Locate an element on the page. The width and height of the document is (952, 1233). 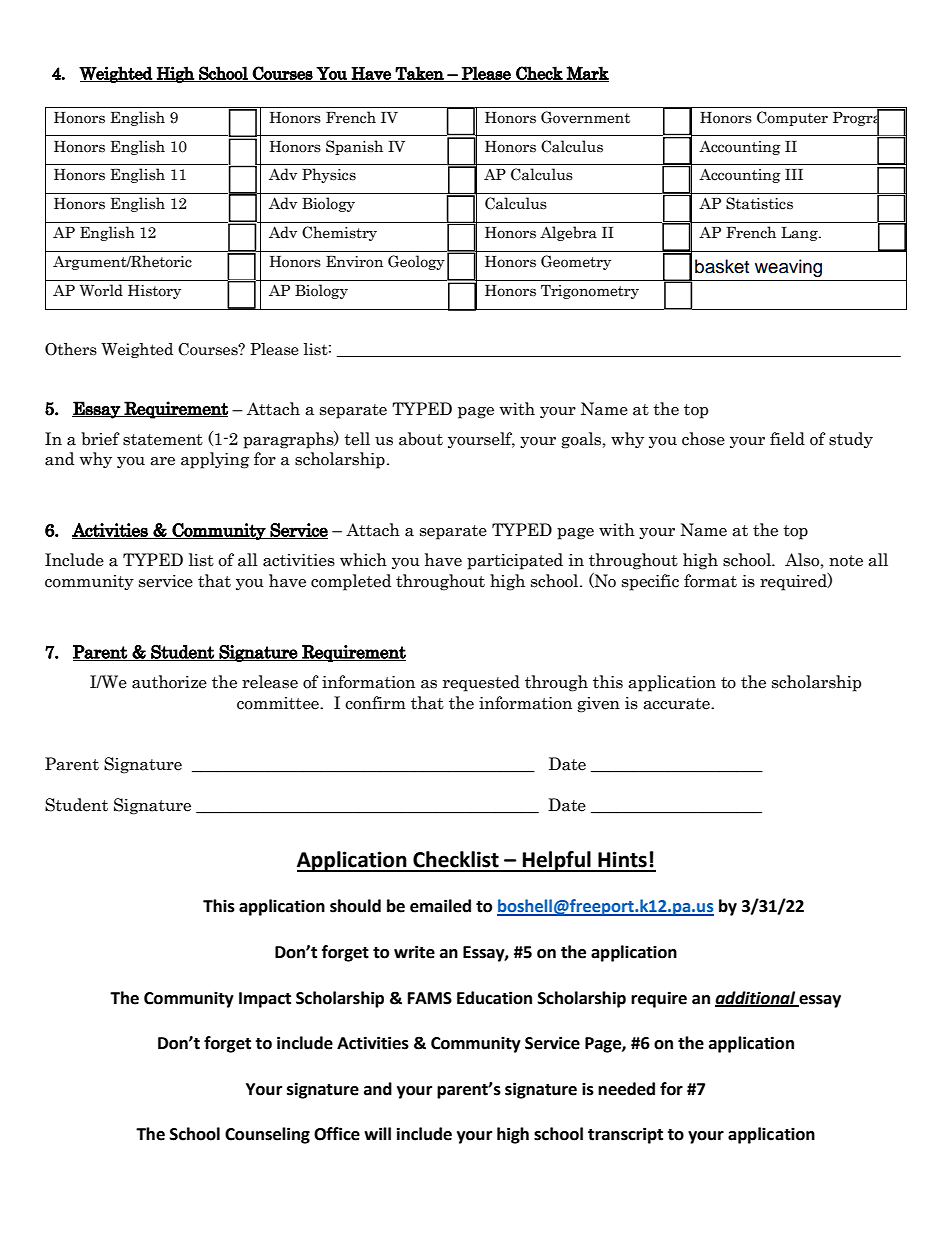
authorize is located at coordinates (169, 682).
